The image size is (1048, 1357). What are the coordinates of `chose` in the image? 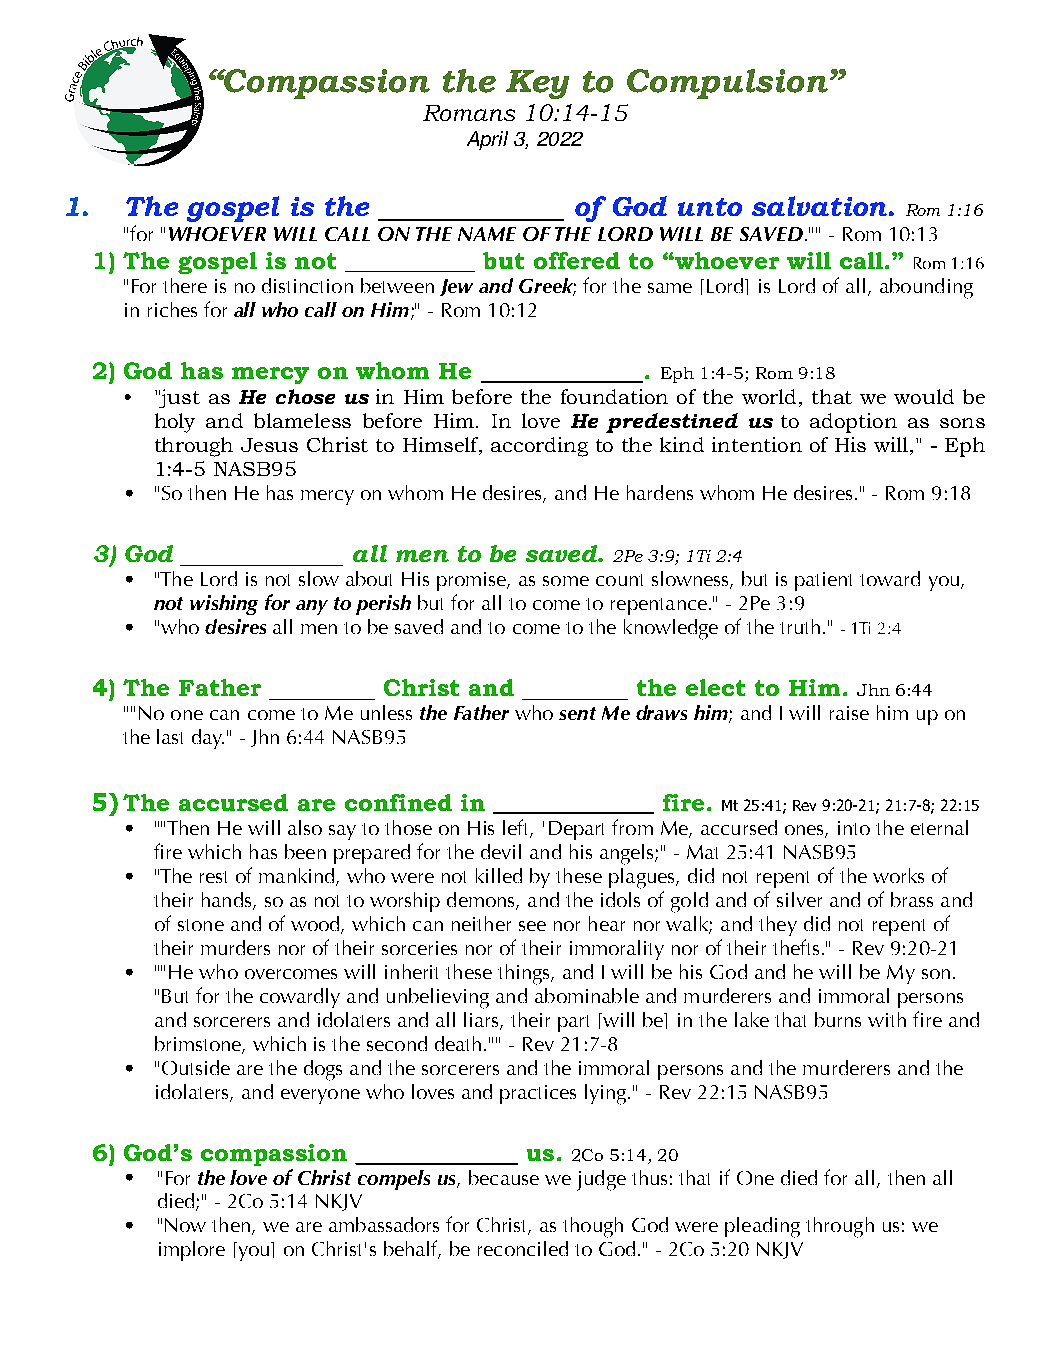 It's located at (305, 396).
